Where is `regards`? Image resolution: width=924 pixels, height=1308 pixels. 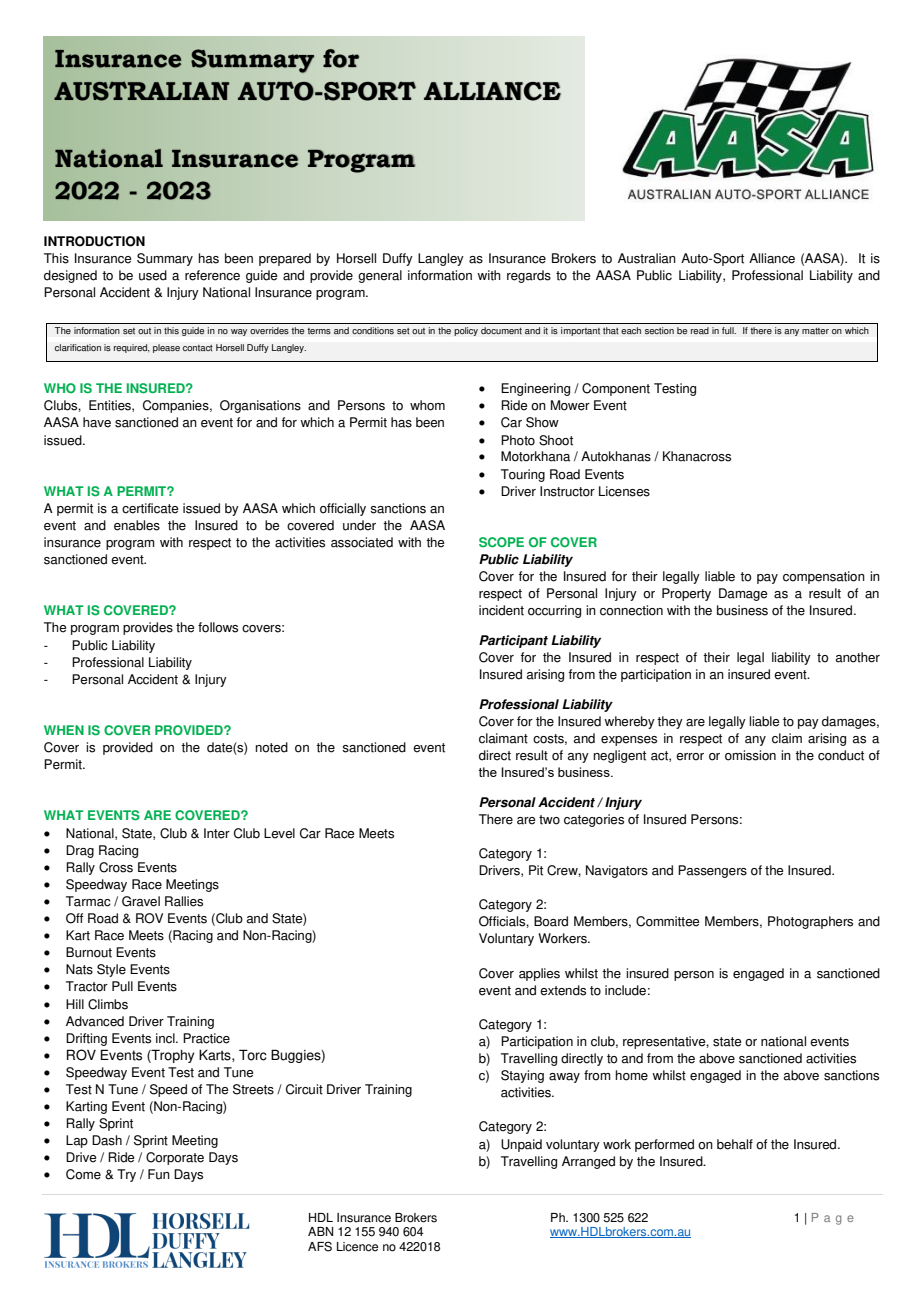
regards is located at coordinates (529, 276).
